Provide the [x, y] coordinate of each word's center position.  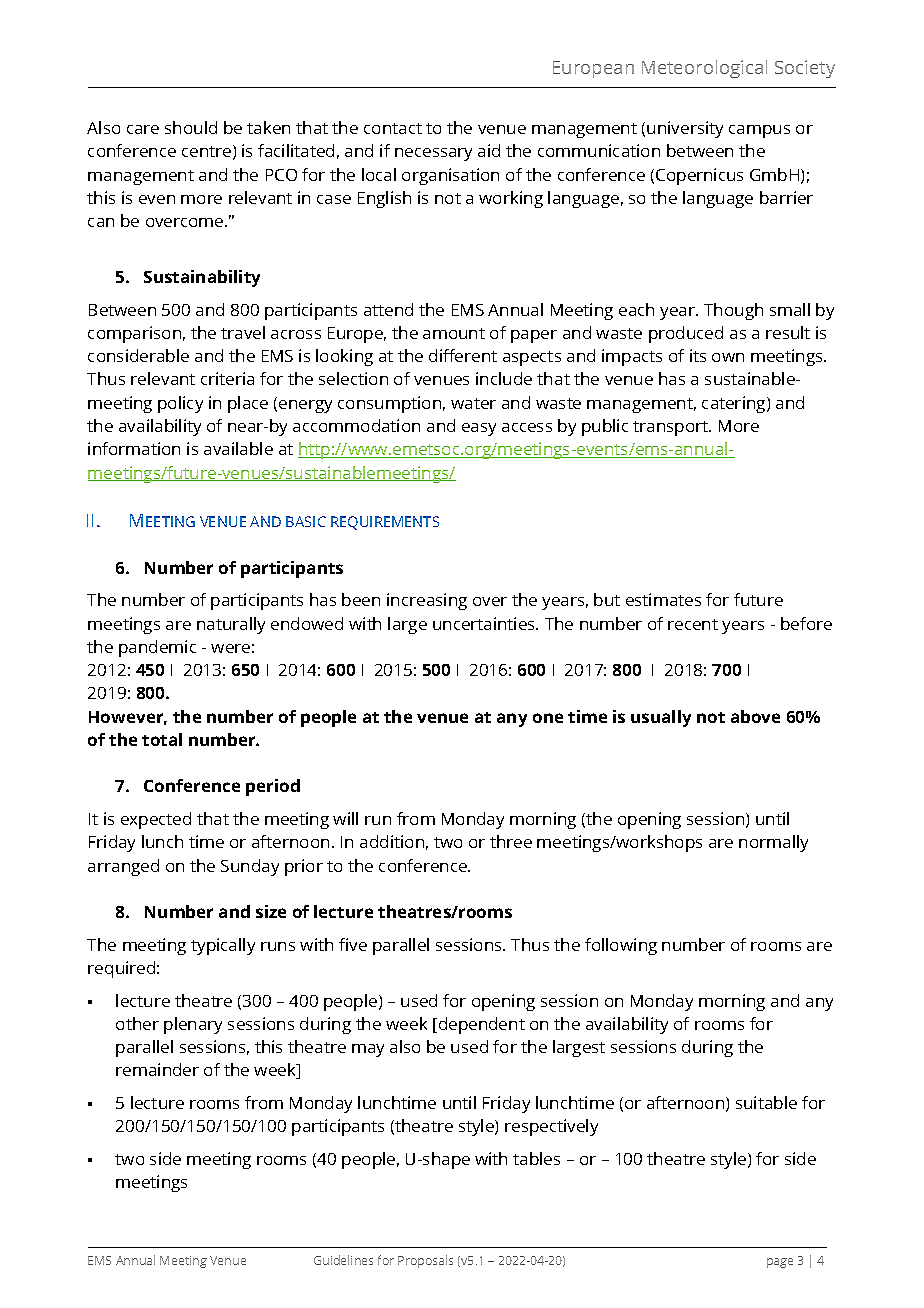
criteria [227, 378]
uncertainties [485, 623]
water [473, 403]
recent [693, 624]
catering [735, 404]
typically [223, 946]
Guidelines [343, 1260]
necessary [433, 154]
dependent [482, 1025]
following [621, 946]
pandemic [157, 648]
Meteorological [704, 69]
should [191, 127]
